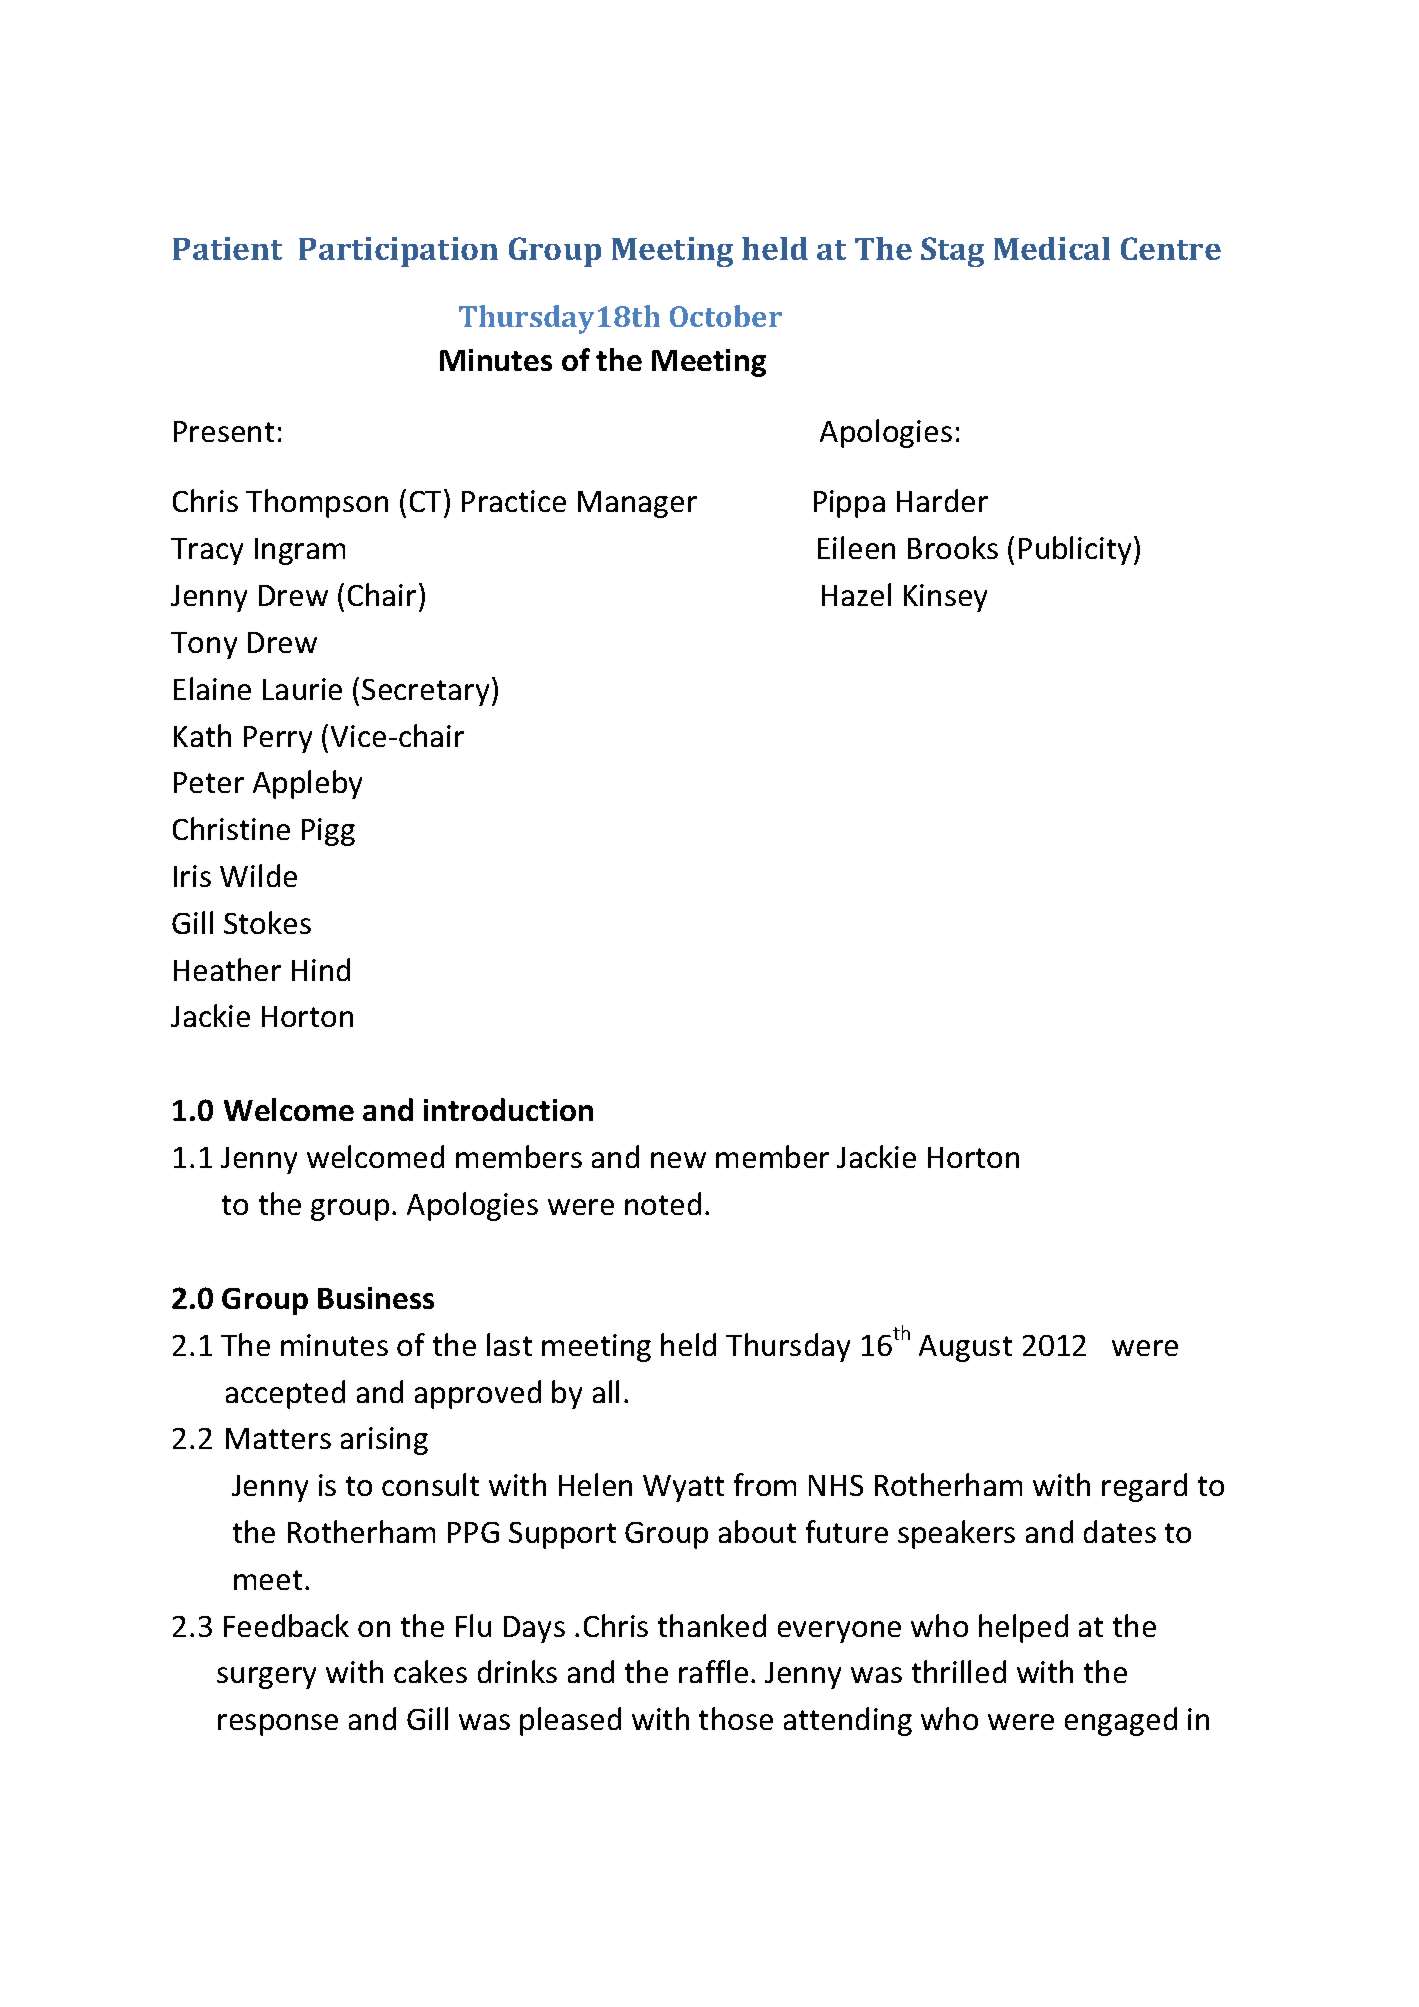 This document has height=2007, width=1419. Describe the element at coordinates (1023, 1628) in the document. I see `helped` at that location.
